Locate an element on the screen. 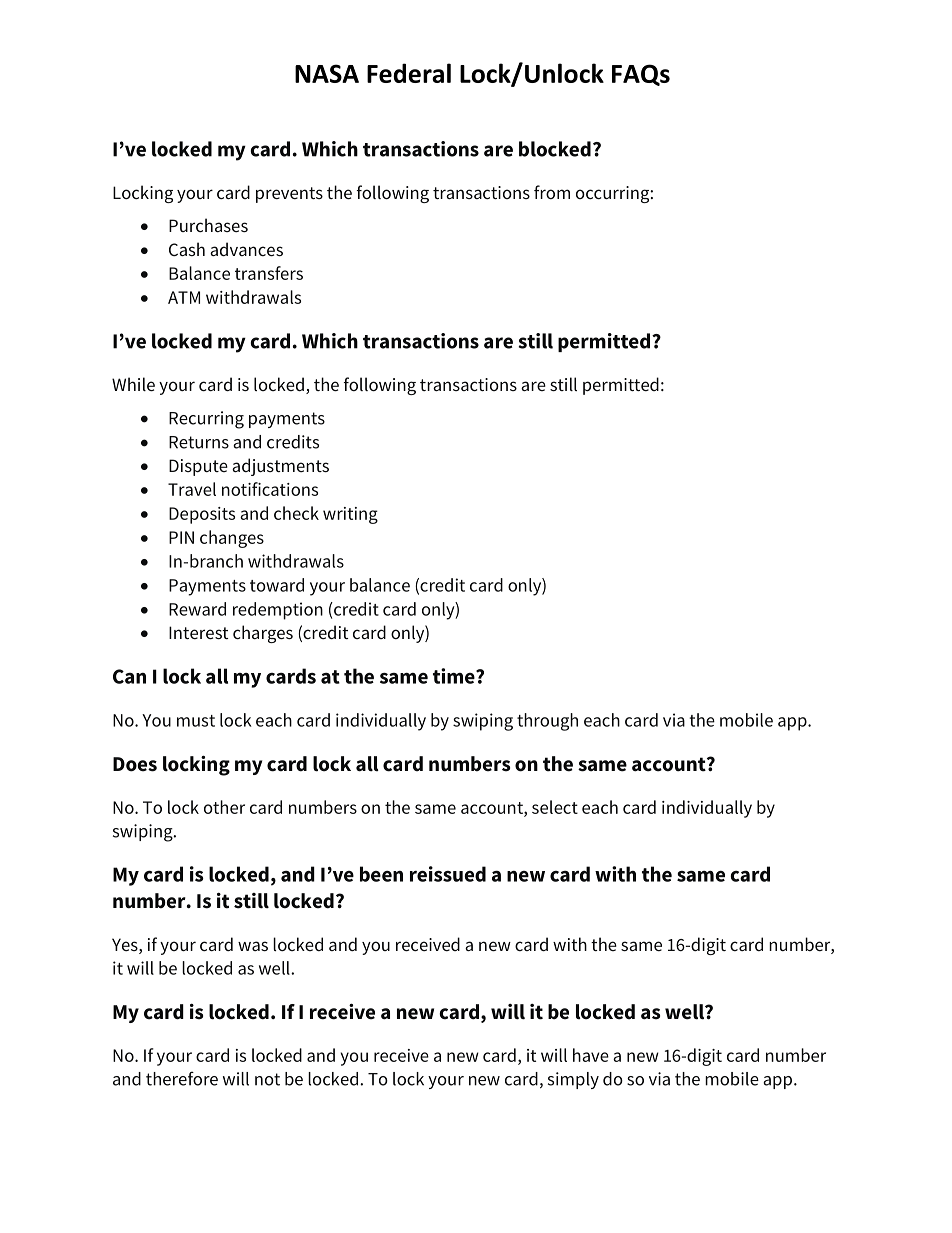 This screenshot has width=952, height=1233. Reward is located at coordinates (197, 609).
